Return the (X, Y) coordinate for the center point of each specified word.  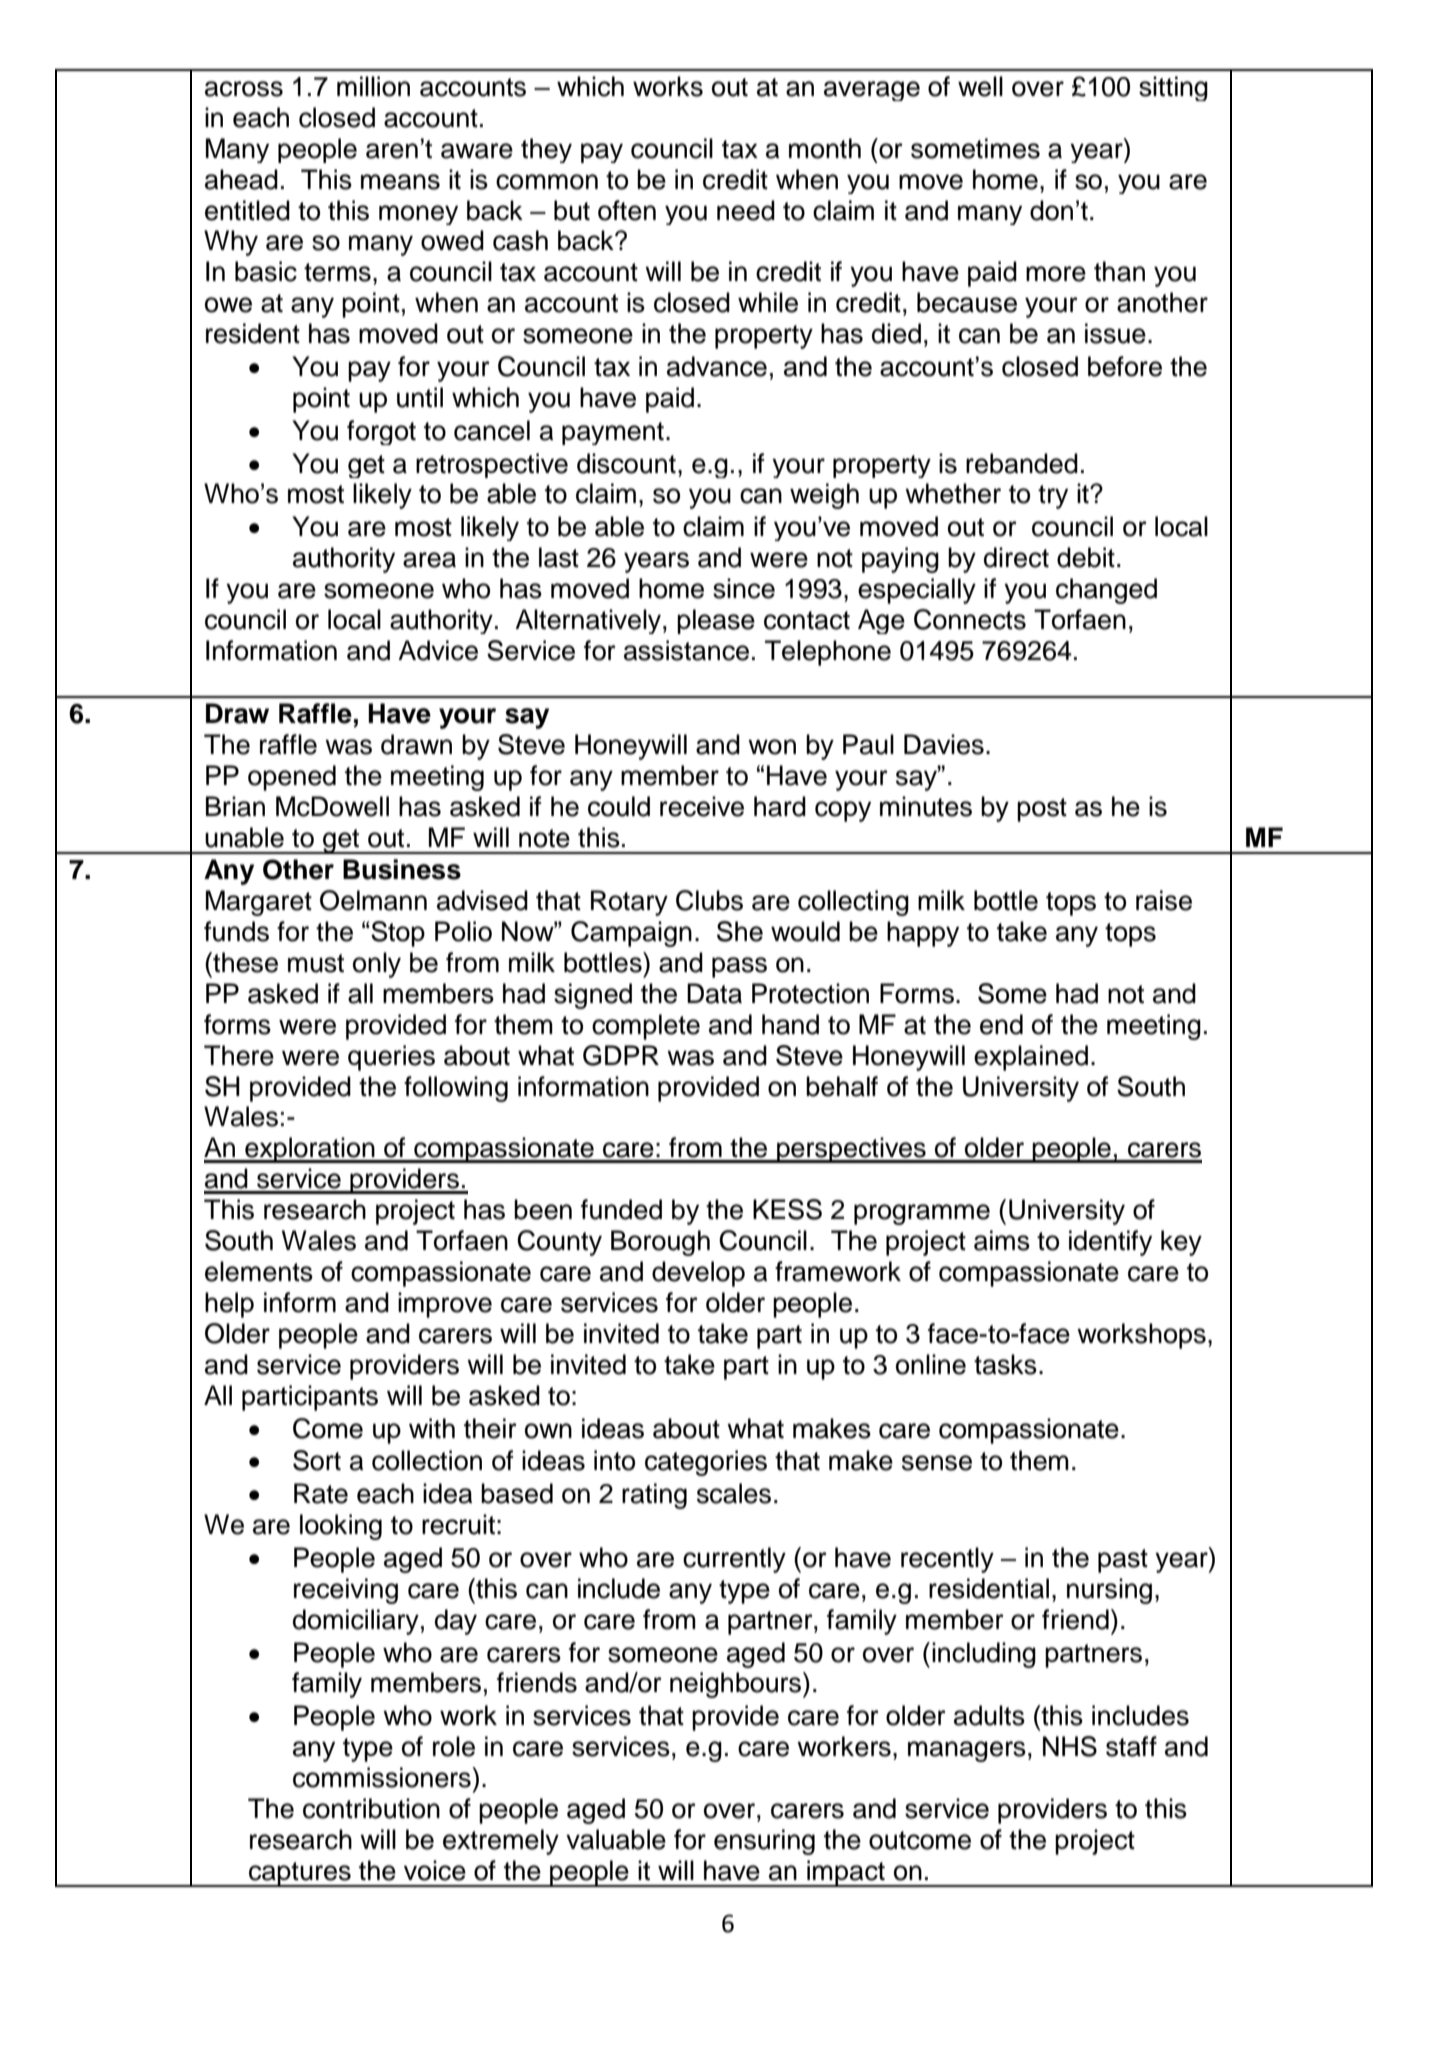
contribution (371, 1808)
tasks (1005, 1364)
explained (1031, 1058)
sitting (1173, 88)
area (429, 560)
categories (706, 1463)
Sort (317, 1460)
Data (714, 993)
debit (1086, 557)
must (316, 963)
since (744, 588)
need (746, 210)
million (373, 86)
